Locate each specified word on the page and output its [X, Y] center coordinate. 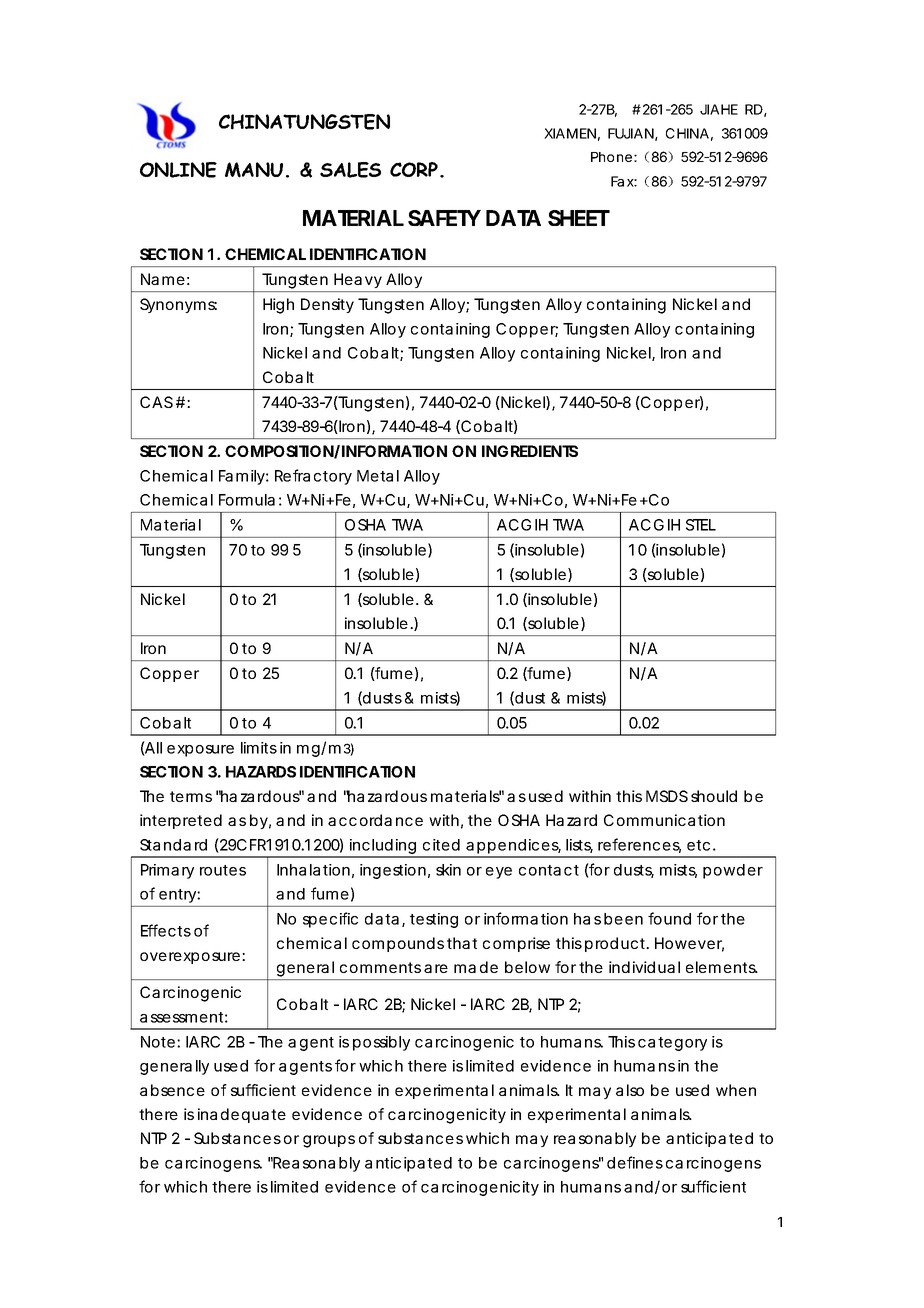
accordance [375, 820]
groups [329, 1141]
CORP [414, 169]
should [714, 796]
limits [259, 748]
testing [434, 920]
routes [223, 870]
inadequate [242, 1115]
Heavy [358, 280]
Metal [378, 476]
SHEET [578, 218]
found [669, 918]
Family [242, 477]
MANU [254, 170]
